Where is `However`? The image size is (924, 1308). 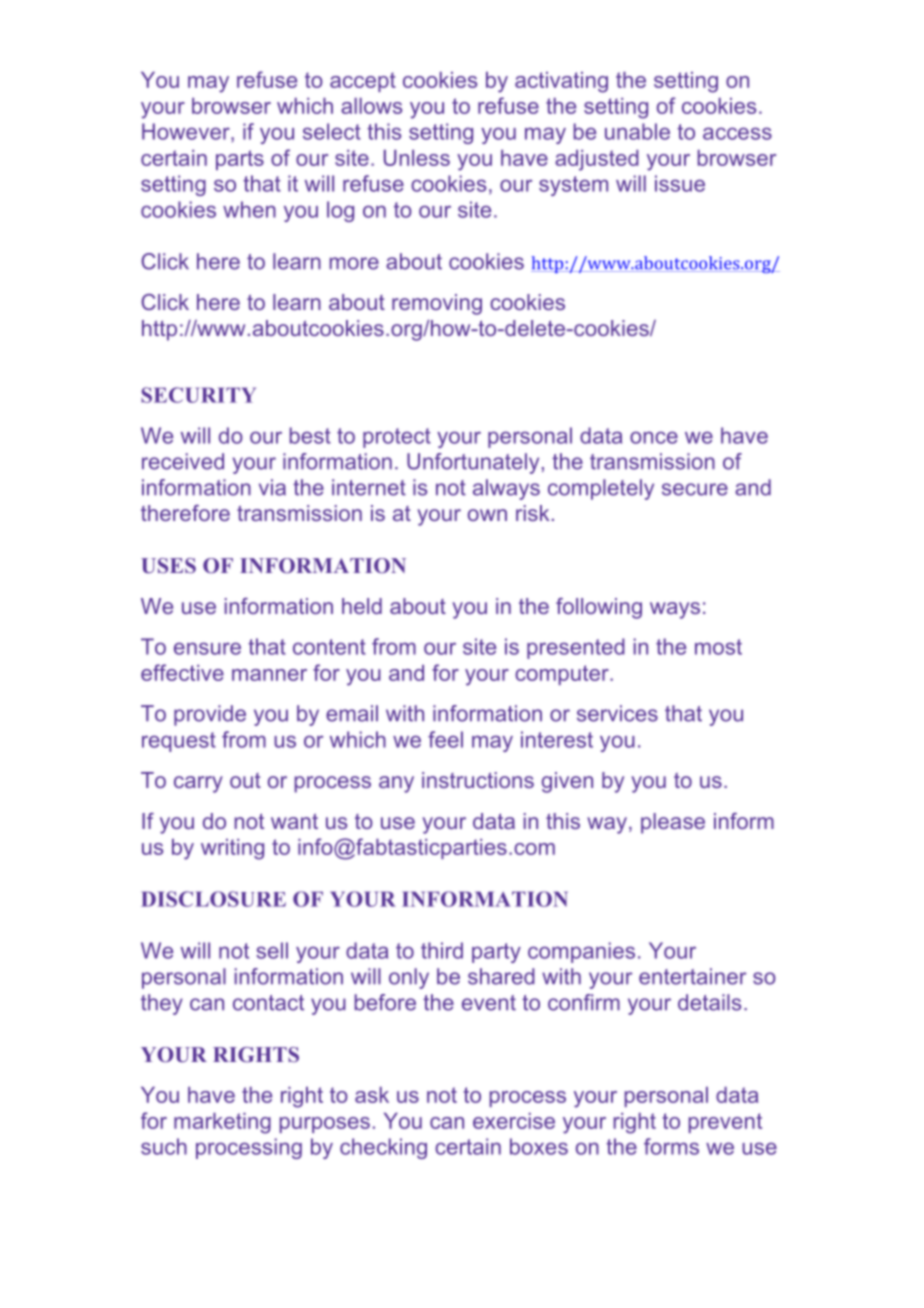
However is located at coordinates (187, 131).
